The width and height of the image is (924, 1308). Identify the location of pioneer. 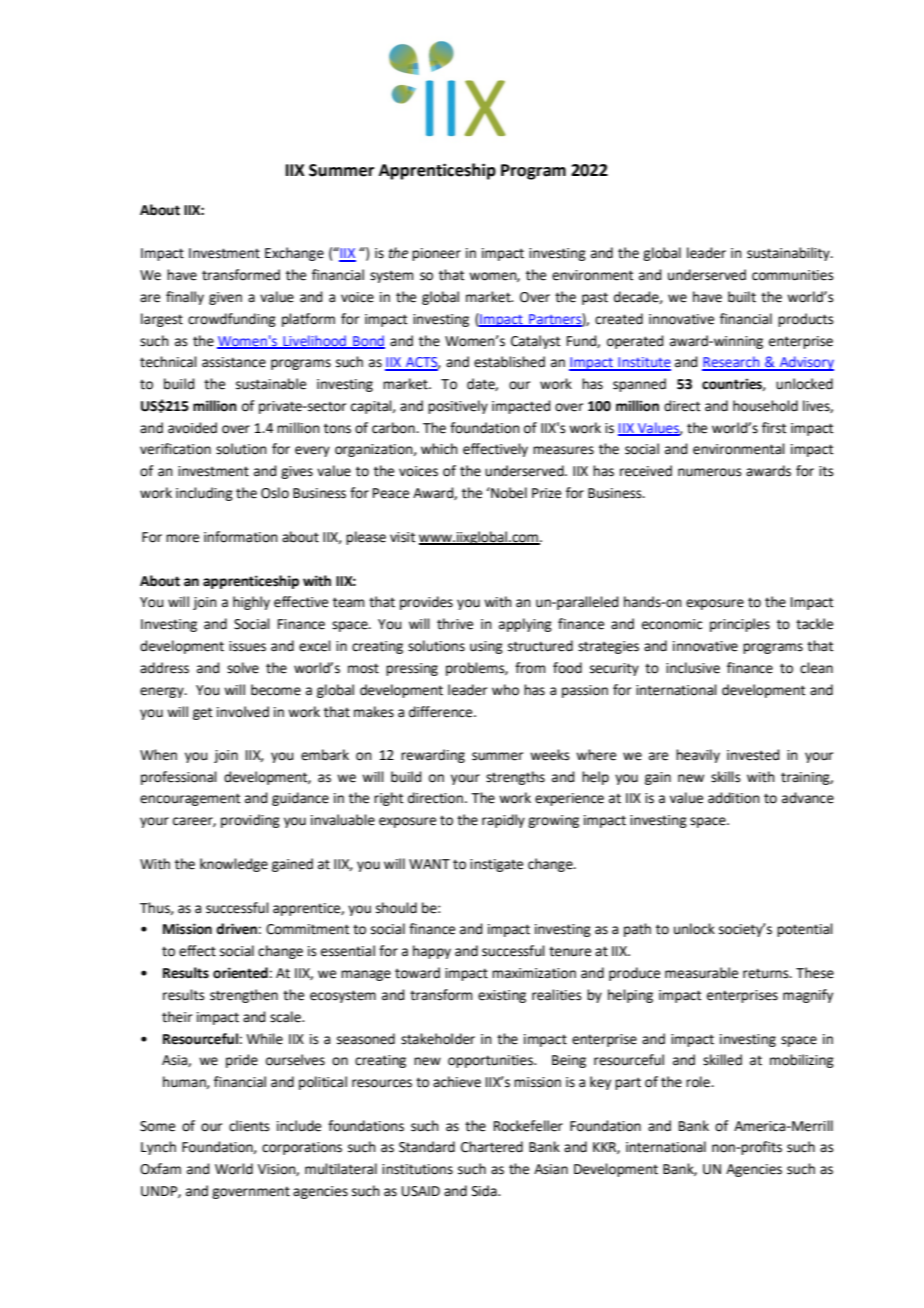
(436, 254).
